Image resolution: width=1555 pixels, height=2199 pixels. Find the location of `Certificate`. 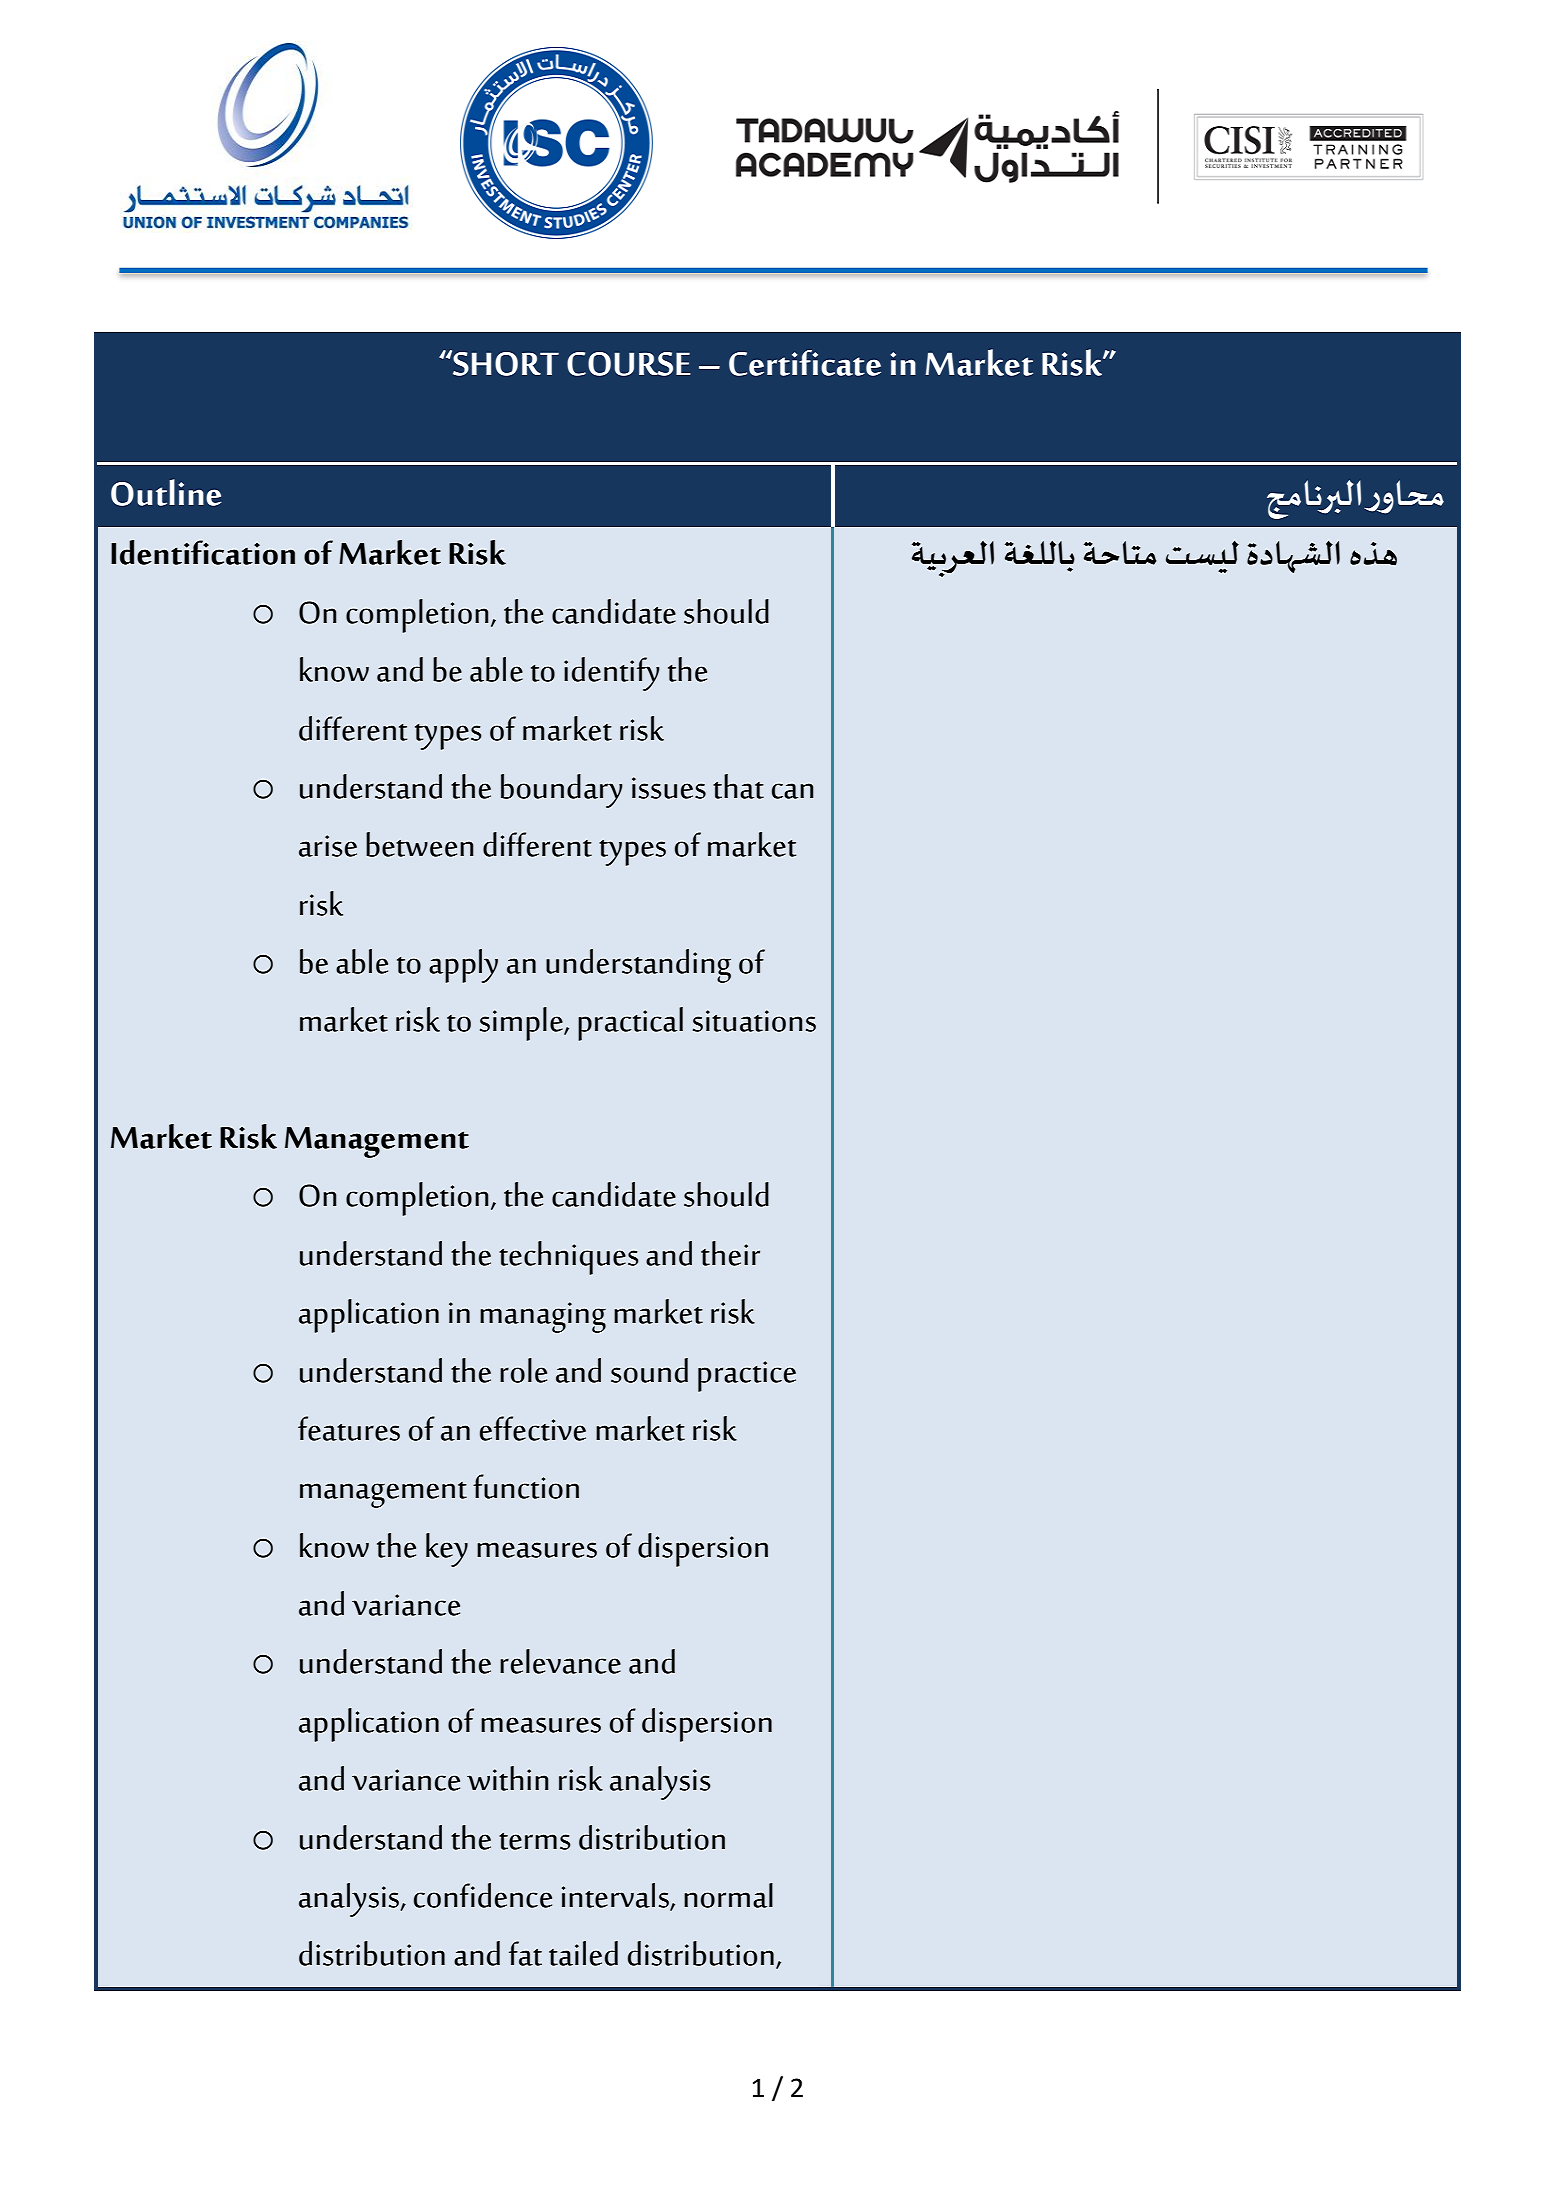

Certificate is located at coordinates (805, 363).
